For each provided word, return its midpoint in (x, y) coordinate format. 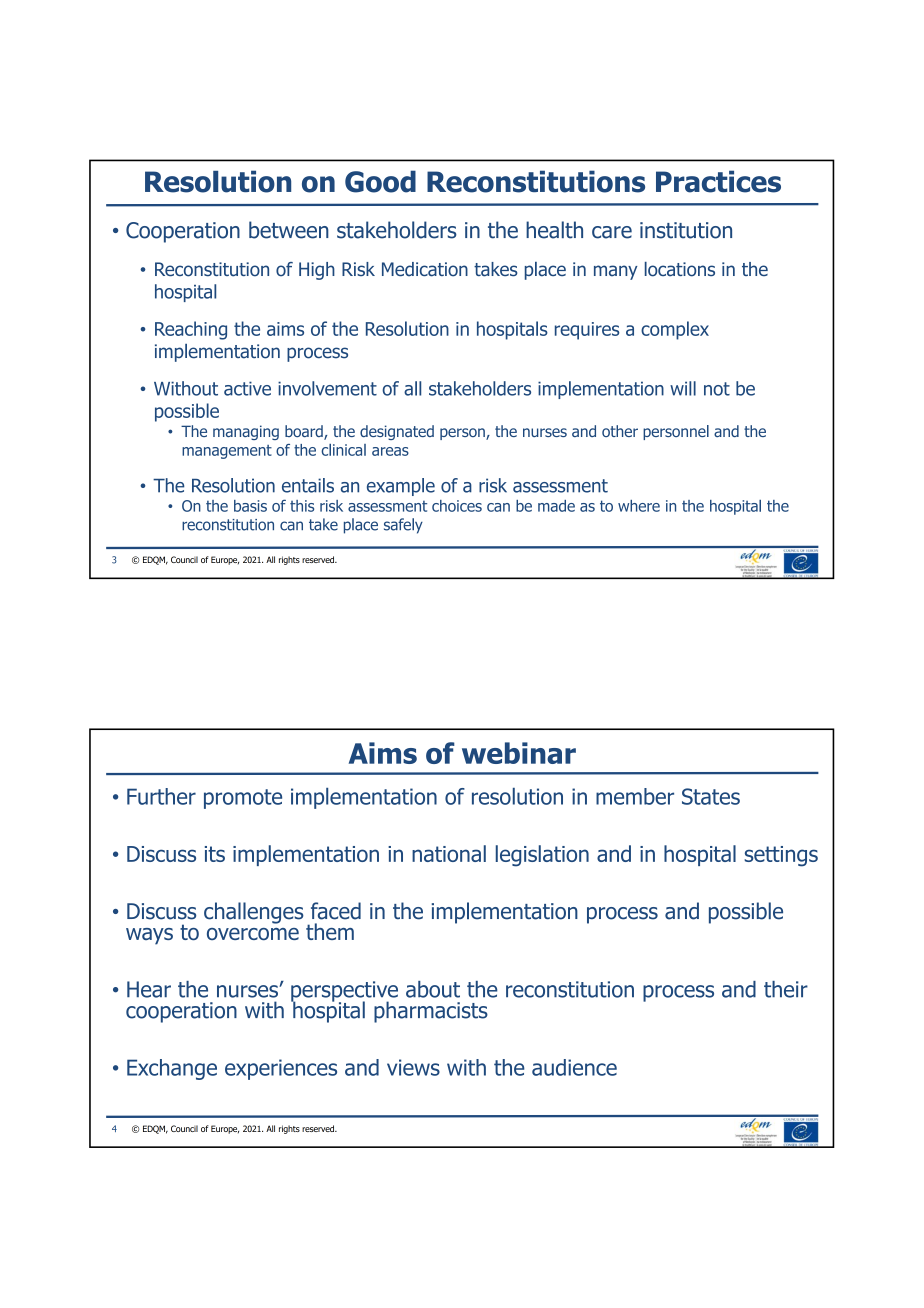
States (711, 796)
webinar (519, 753)
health (554, 230)
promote (243, 799)
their (786, 989)
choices (457, 506)
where (639, 506)
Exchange (172, 1069)
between (289, 230)
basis (250, 506)
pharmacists (431, 1012)
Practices (718, 181)
